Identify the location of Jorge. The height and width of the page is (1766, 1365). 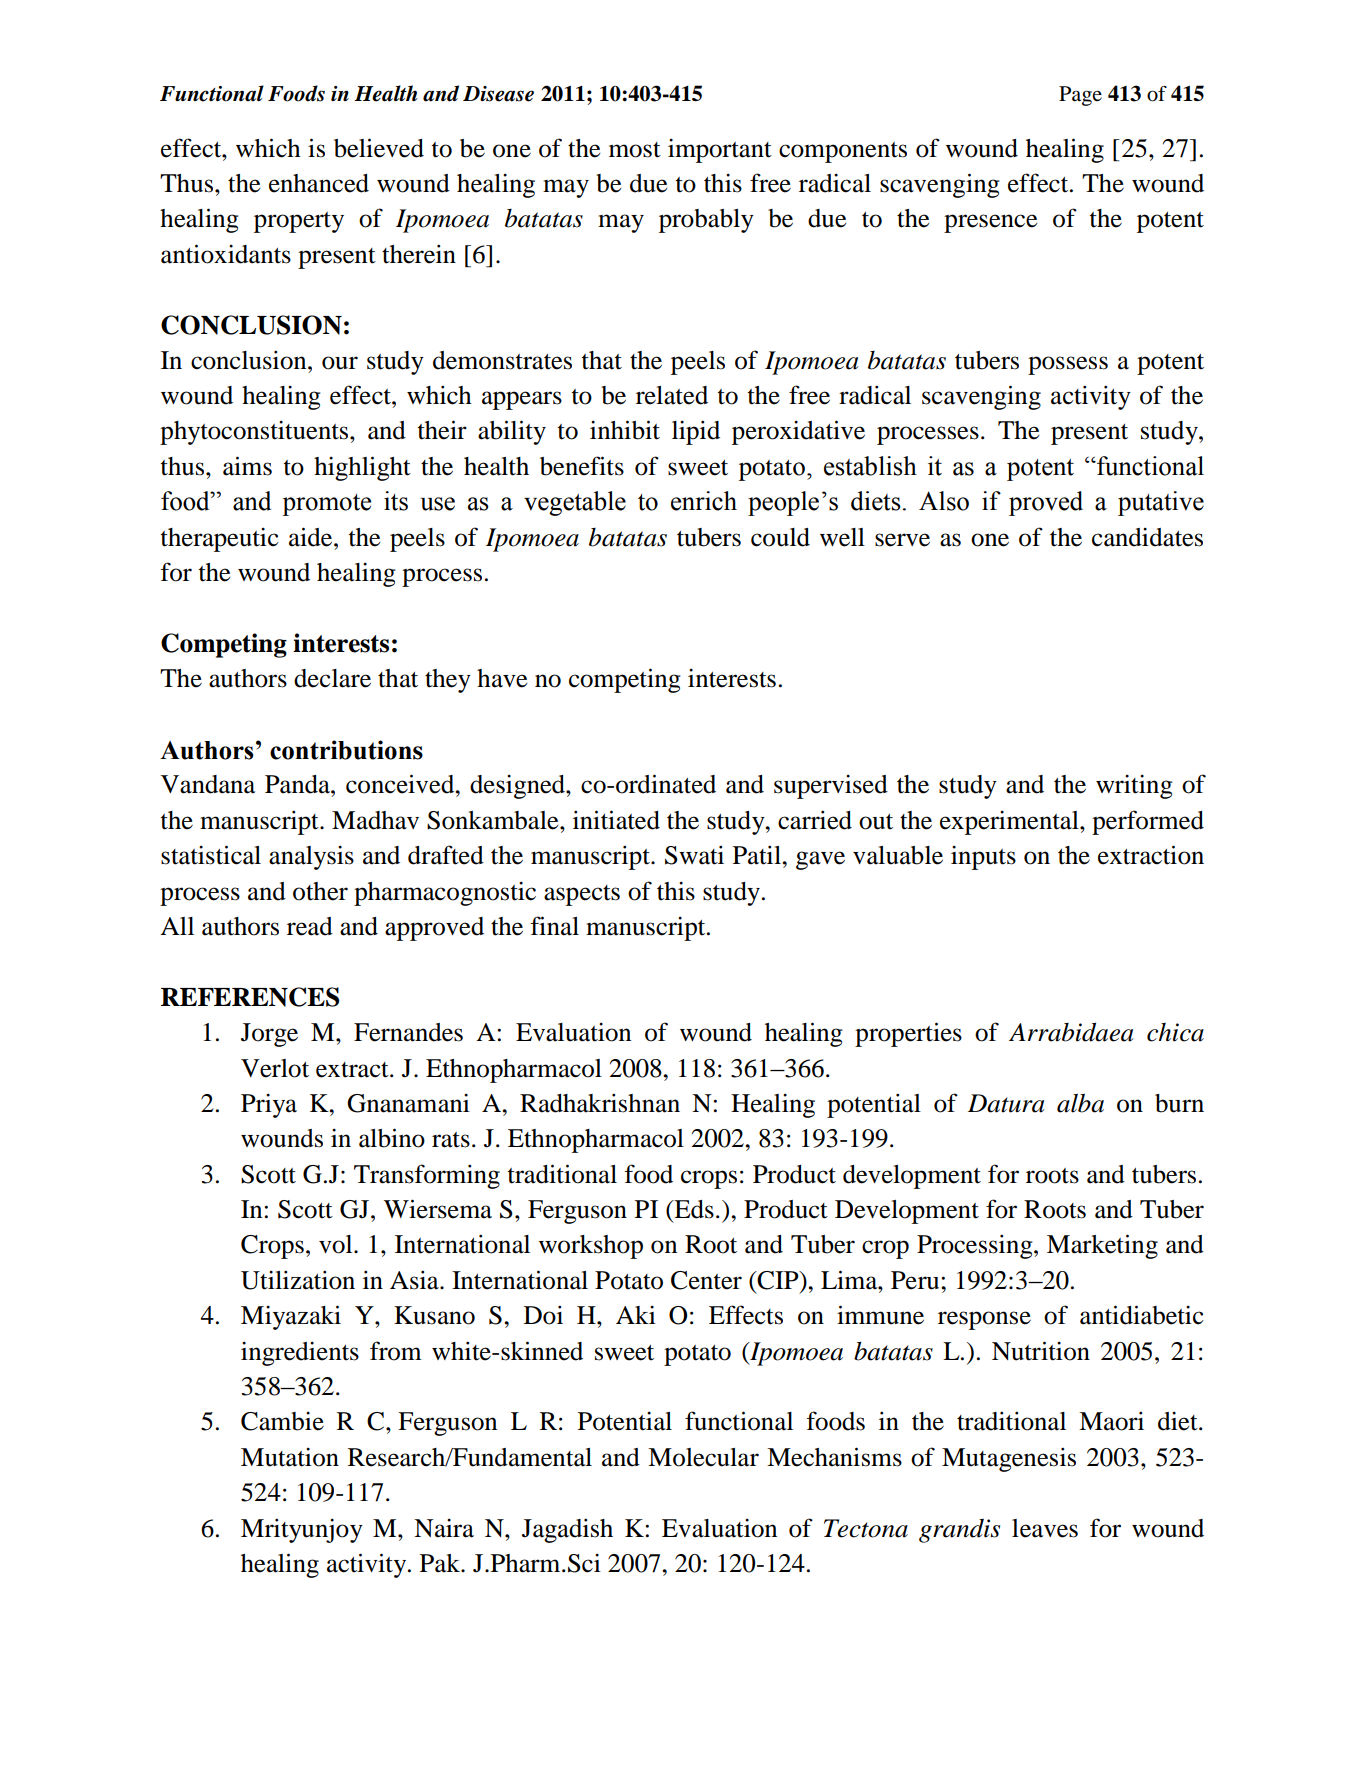
(269, 1035).
